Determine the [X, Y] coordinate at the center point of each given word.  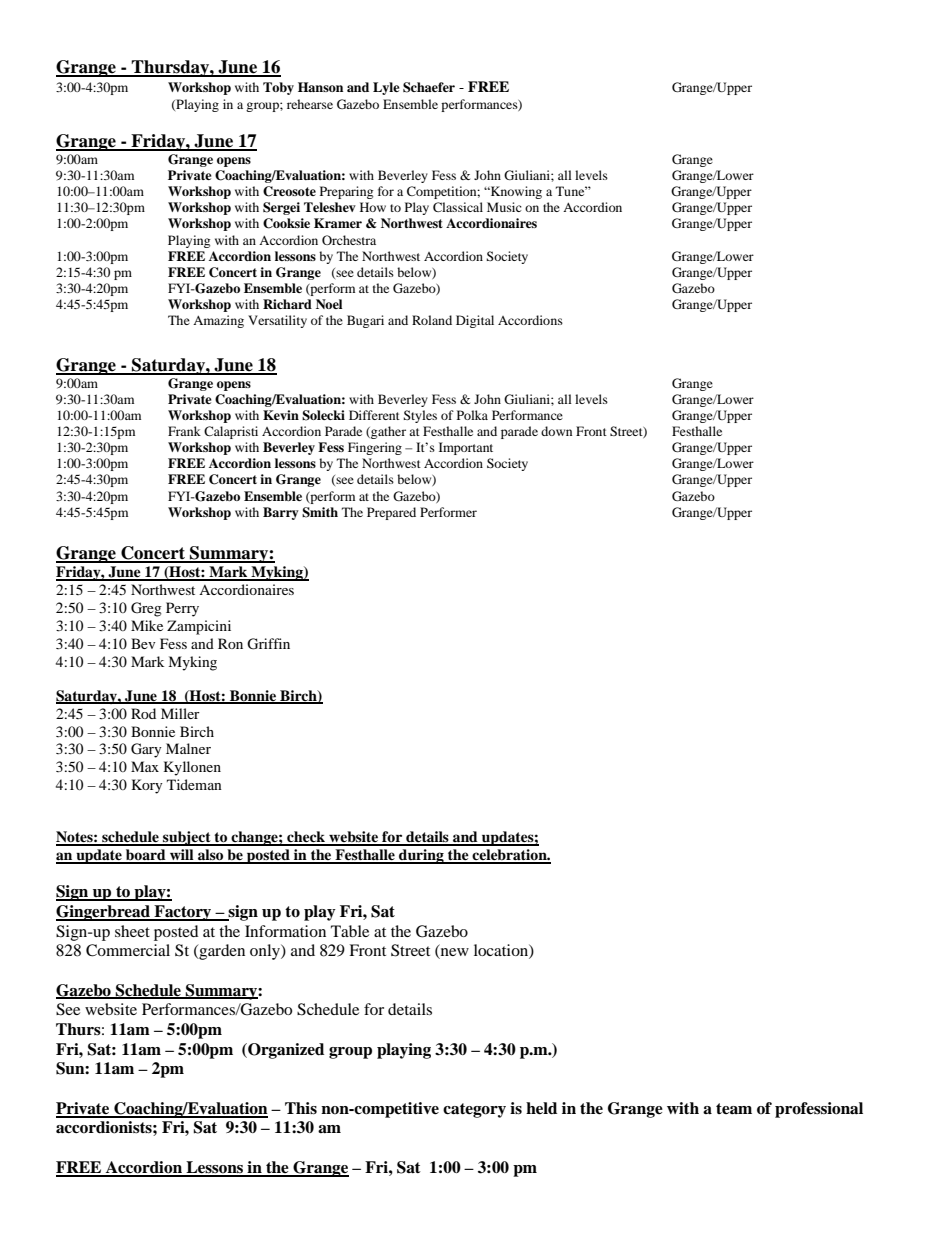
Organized [285, 1051]
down [556, 431]
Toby [278, 88]
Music [504, 207]
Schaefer [429, 87]
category [474, 1110]
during [421, 856]
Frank [184, 431]
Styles [420, 416]
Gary [146, 750]
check [306, 838]
